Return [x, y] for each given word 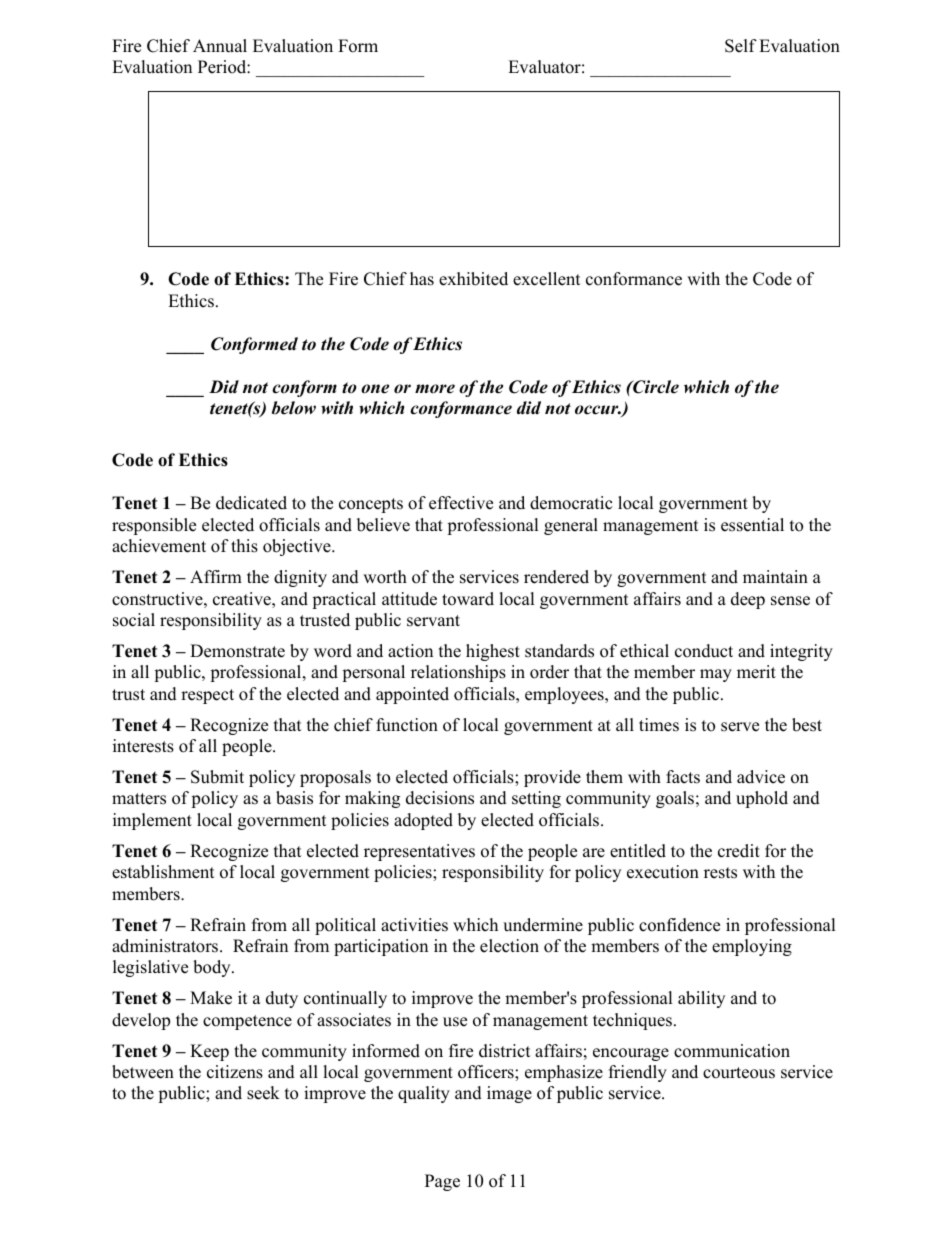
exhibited [473, 279]
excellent [547, 279]
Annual [220, 46]
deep [748, 600]
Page [442, 1182]
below [294, 408]
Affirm [216, 576]
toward [468, 599]
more [435, 389]
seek [263, 1093]
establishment [163, 872]
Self [741, 46]
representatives [419, 852]
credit [739, 851]
